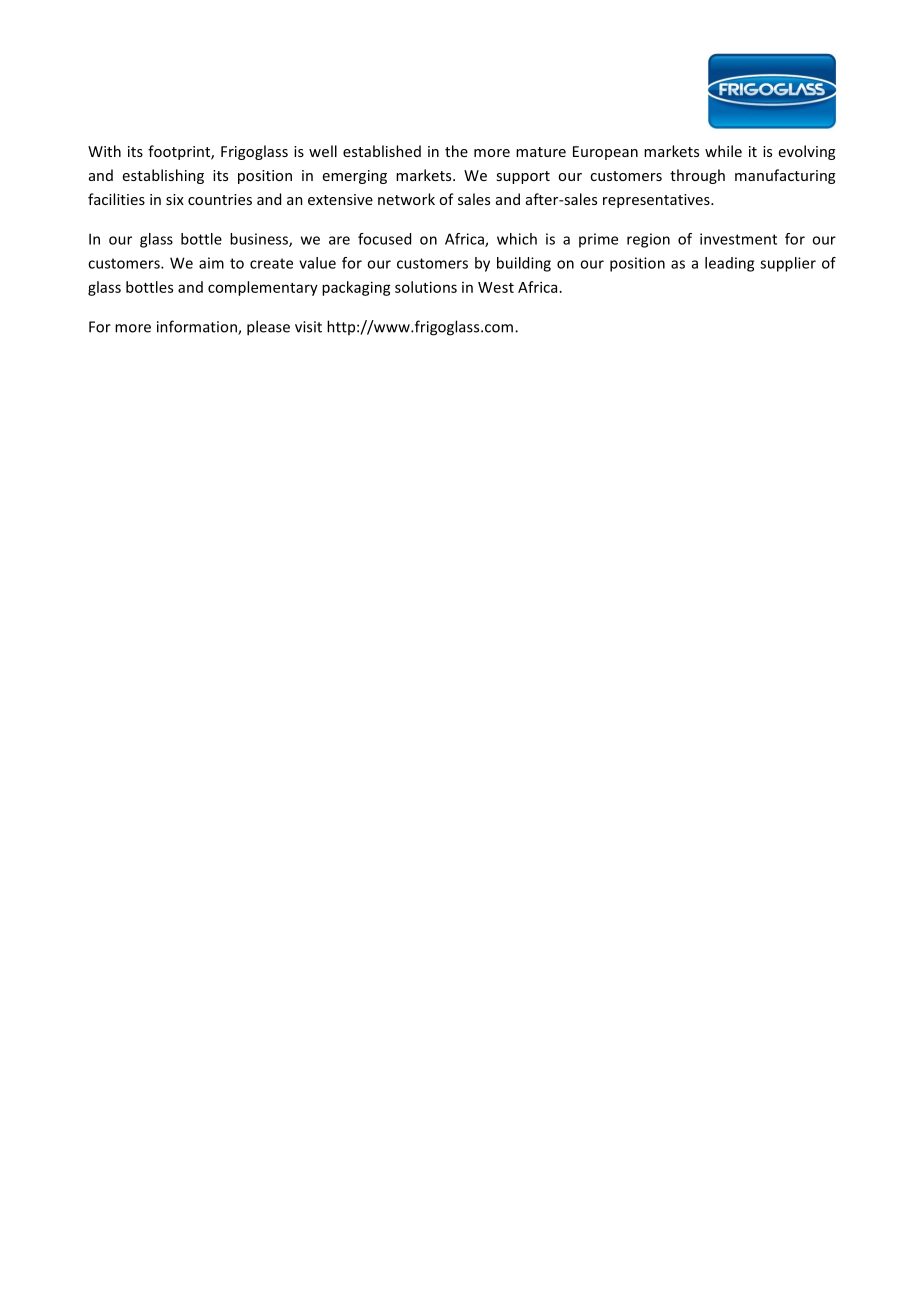  I want to click on West, so click(496, 287).
